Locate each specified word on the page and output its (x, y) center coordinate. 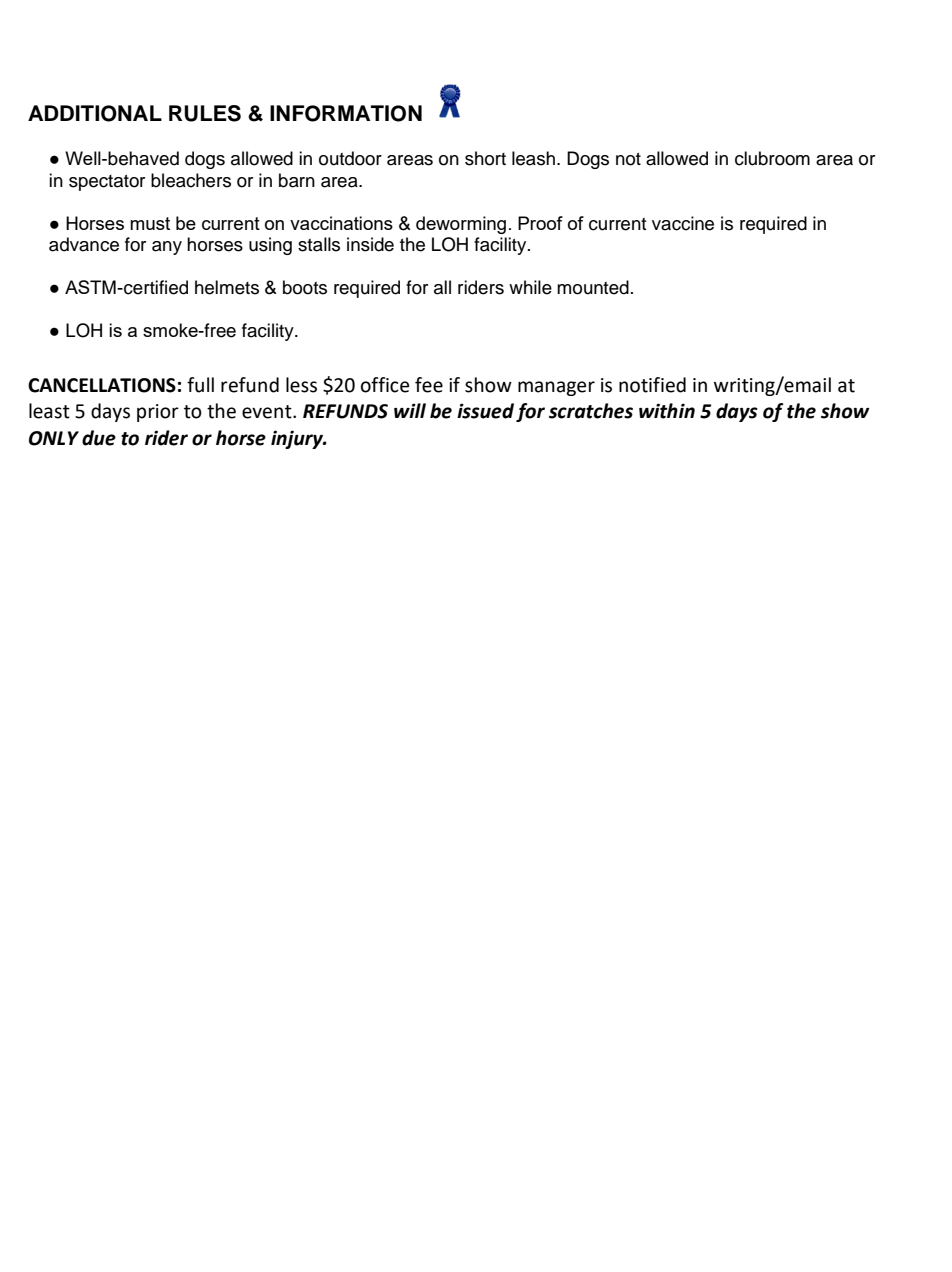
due (99, 438)
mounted (593, 287)
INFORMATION (346, 113)
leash (533, 158)
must (150, 223)
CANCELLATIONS (102, 385)
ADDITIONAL (95, 113)
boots (305, 287)
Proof (540, 223)
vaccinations (341, 223)
